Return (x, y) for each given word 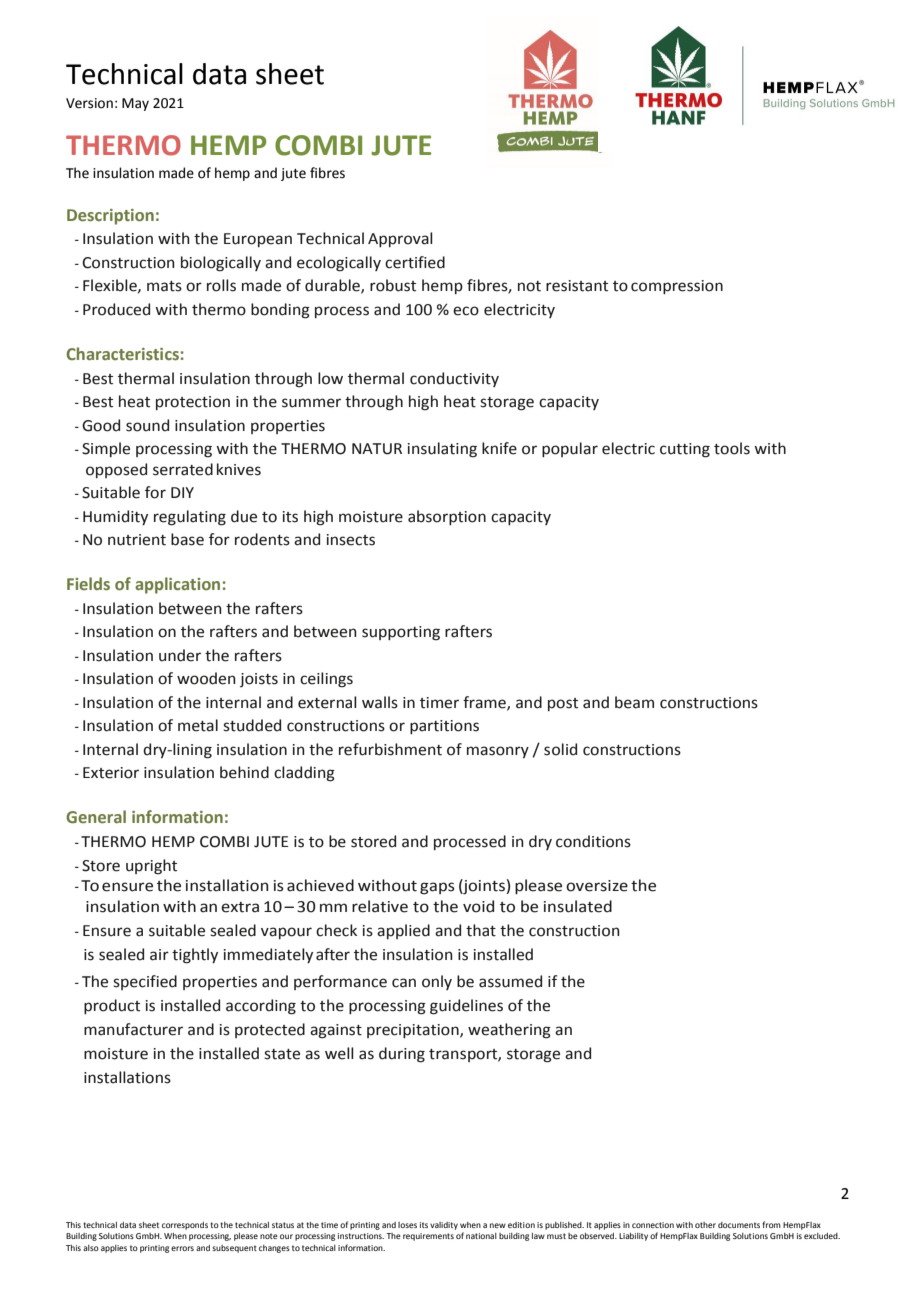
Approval (400, 239)
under (180, 655)
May (135, 104)
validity (444, 1226)
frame (485, 703)
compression (677, 287)
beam (634, 702)
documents (739, 1225)
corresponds (185, 1226)
